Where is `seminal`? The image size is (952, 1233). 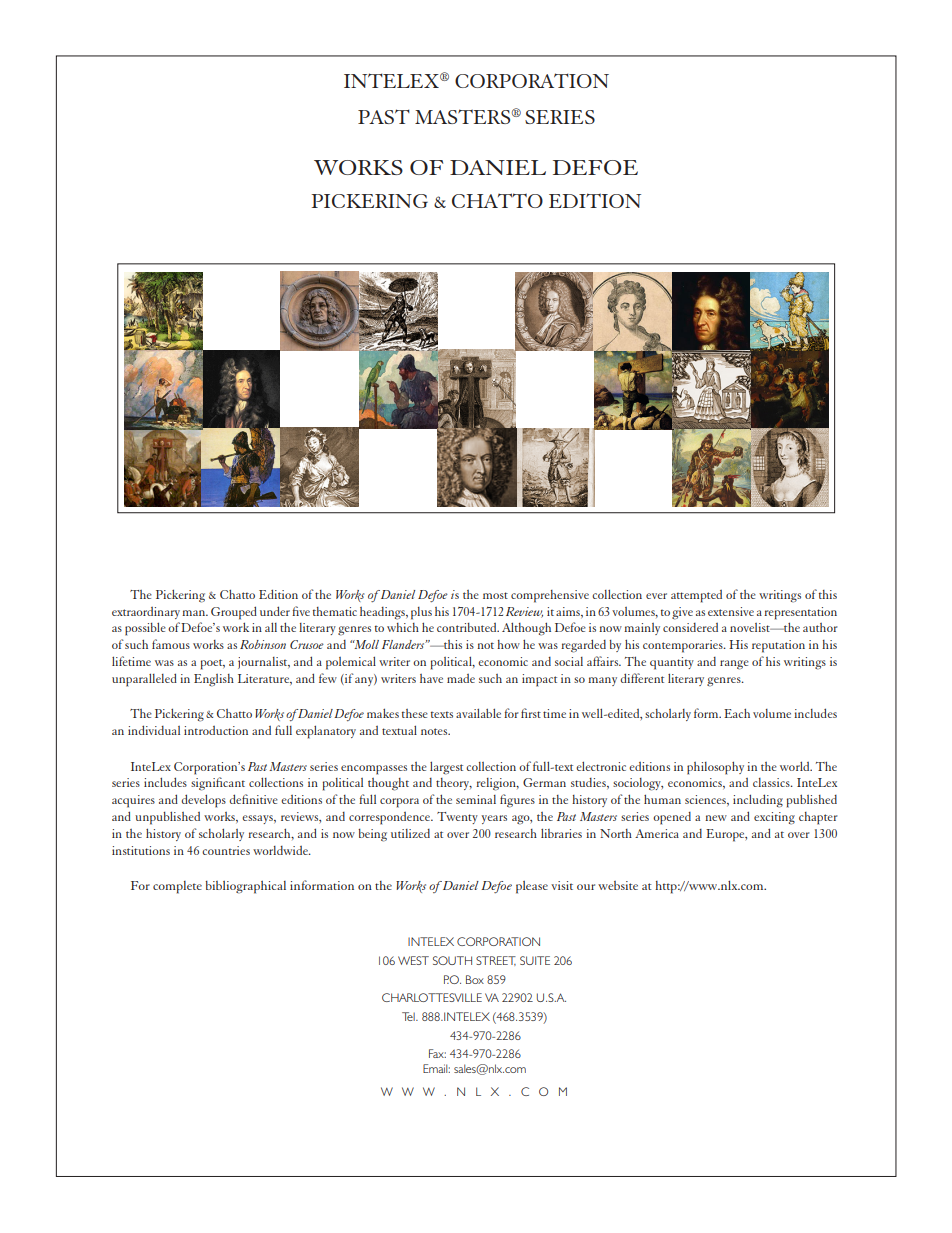 seminal is located at coordinates (476, 799).
